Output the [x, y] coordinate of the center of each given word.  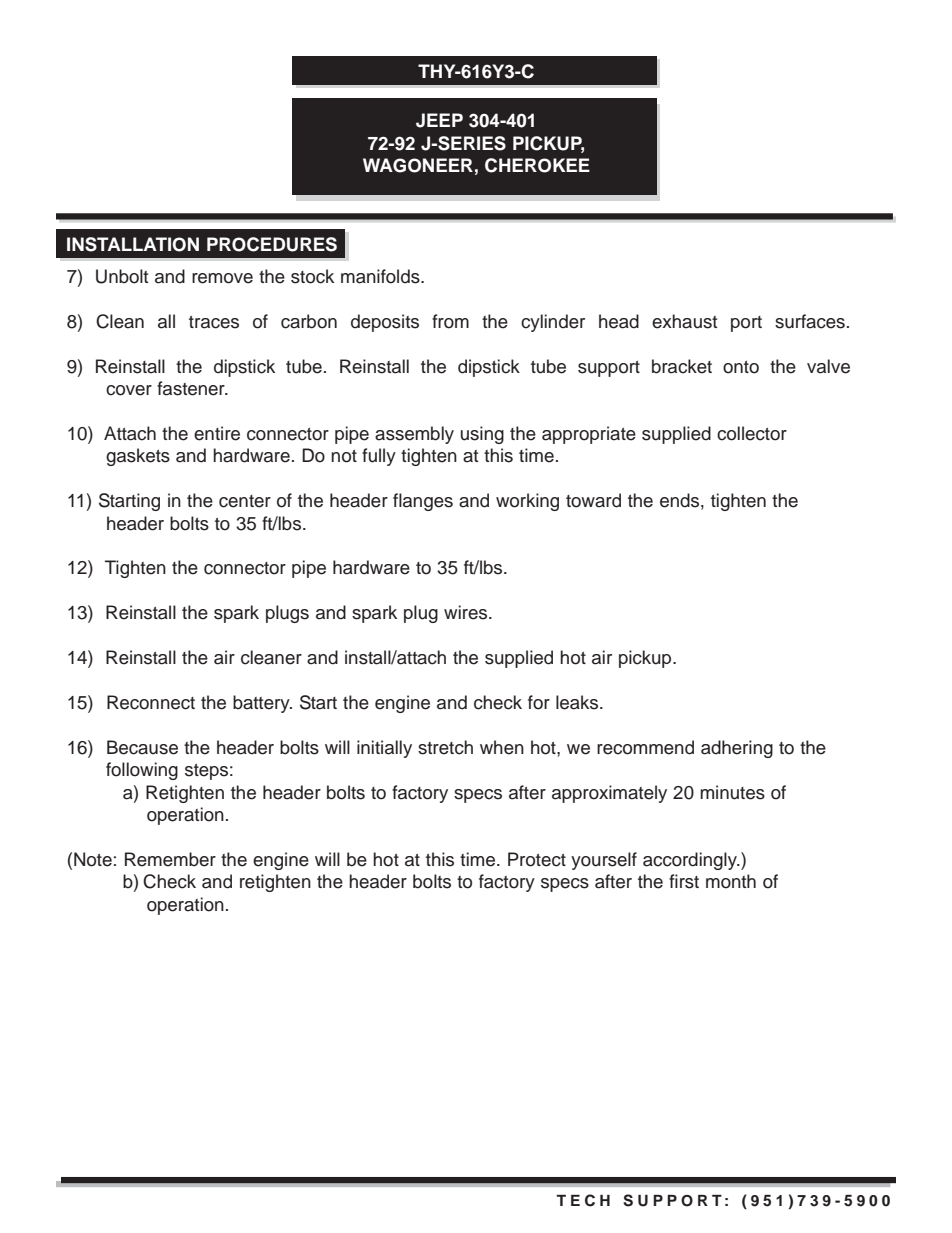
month [731, 881]
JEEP [439, 120]
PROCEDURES [272, 244]
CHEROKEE [537, 165]
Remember [170, 859]
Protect [537, 859]
